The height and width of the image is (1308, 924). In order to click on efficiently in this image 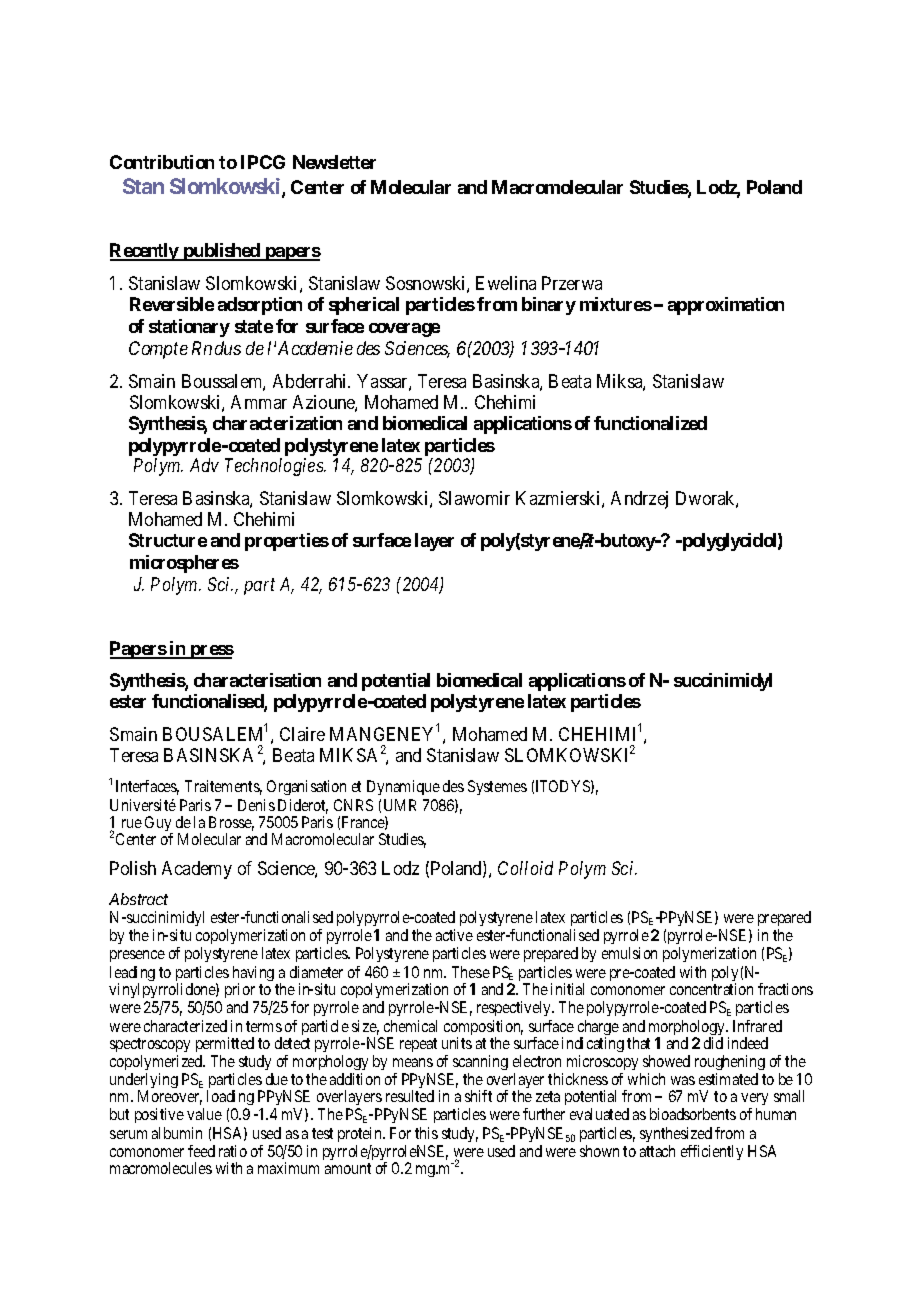, I will do `click(712, 1152)`.
